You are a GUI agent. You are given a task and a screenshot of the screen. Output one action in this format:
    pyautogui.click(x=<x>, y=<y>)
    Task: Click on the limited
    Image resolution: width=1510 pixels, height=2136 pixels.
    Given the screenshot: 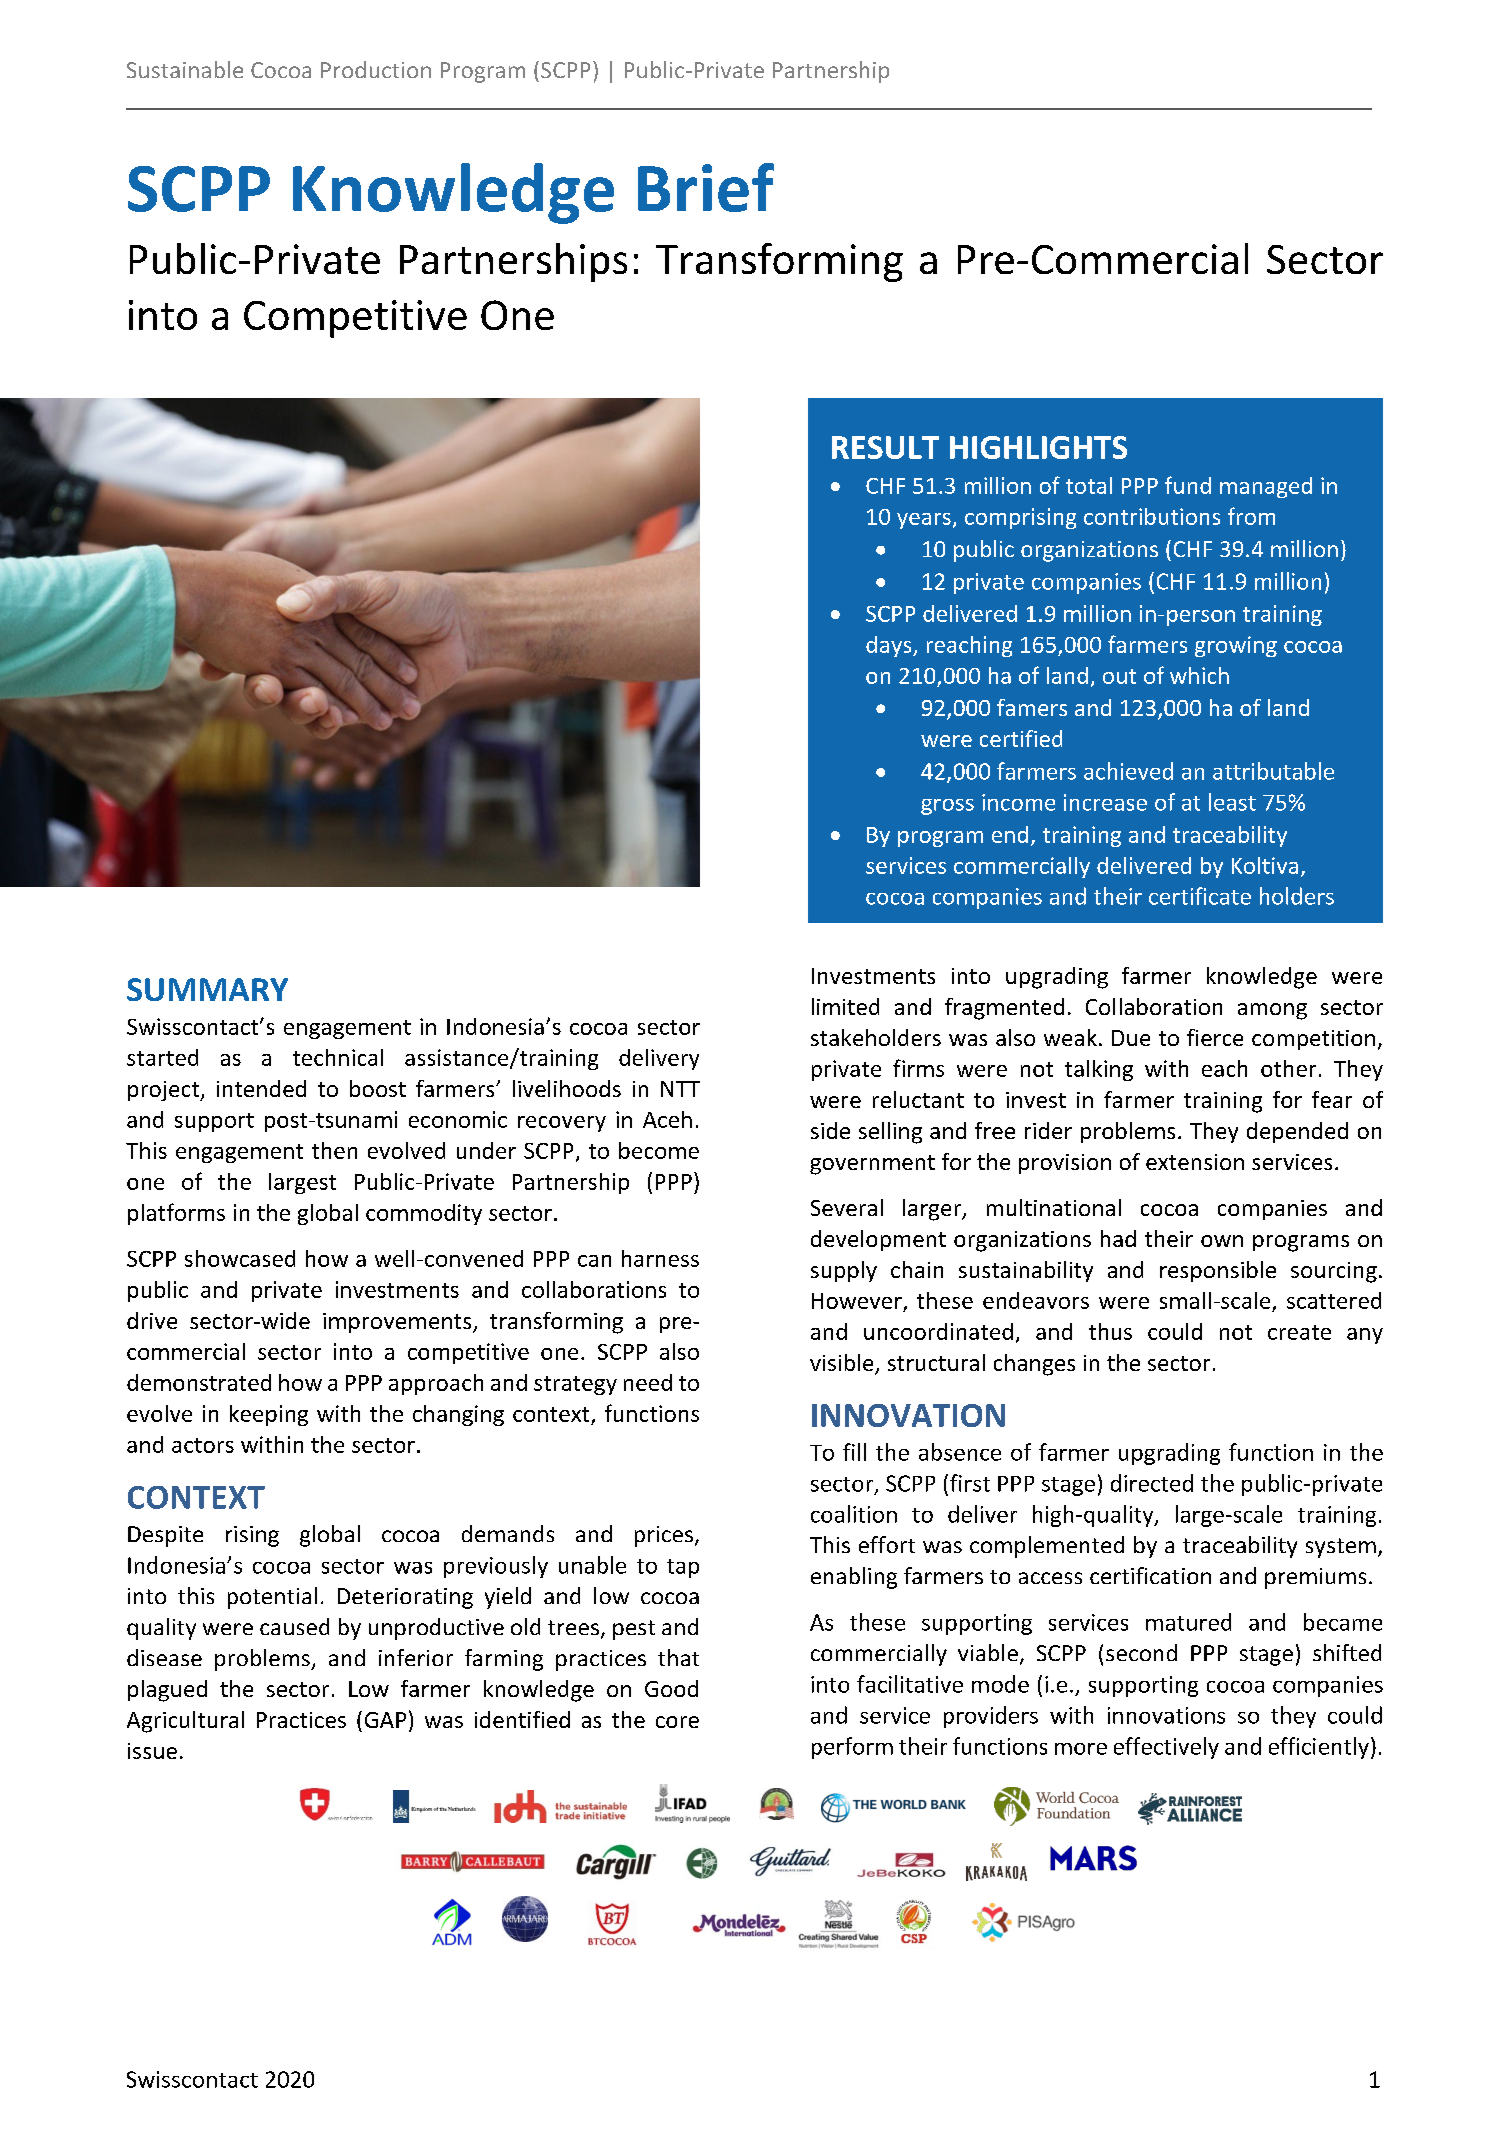 What is the action you would take?
    pyautogui.click(x=845, y=1006)
